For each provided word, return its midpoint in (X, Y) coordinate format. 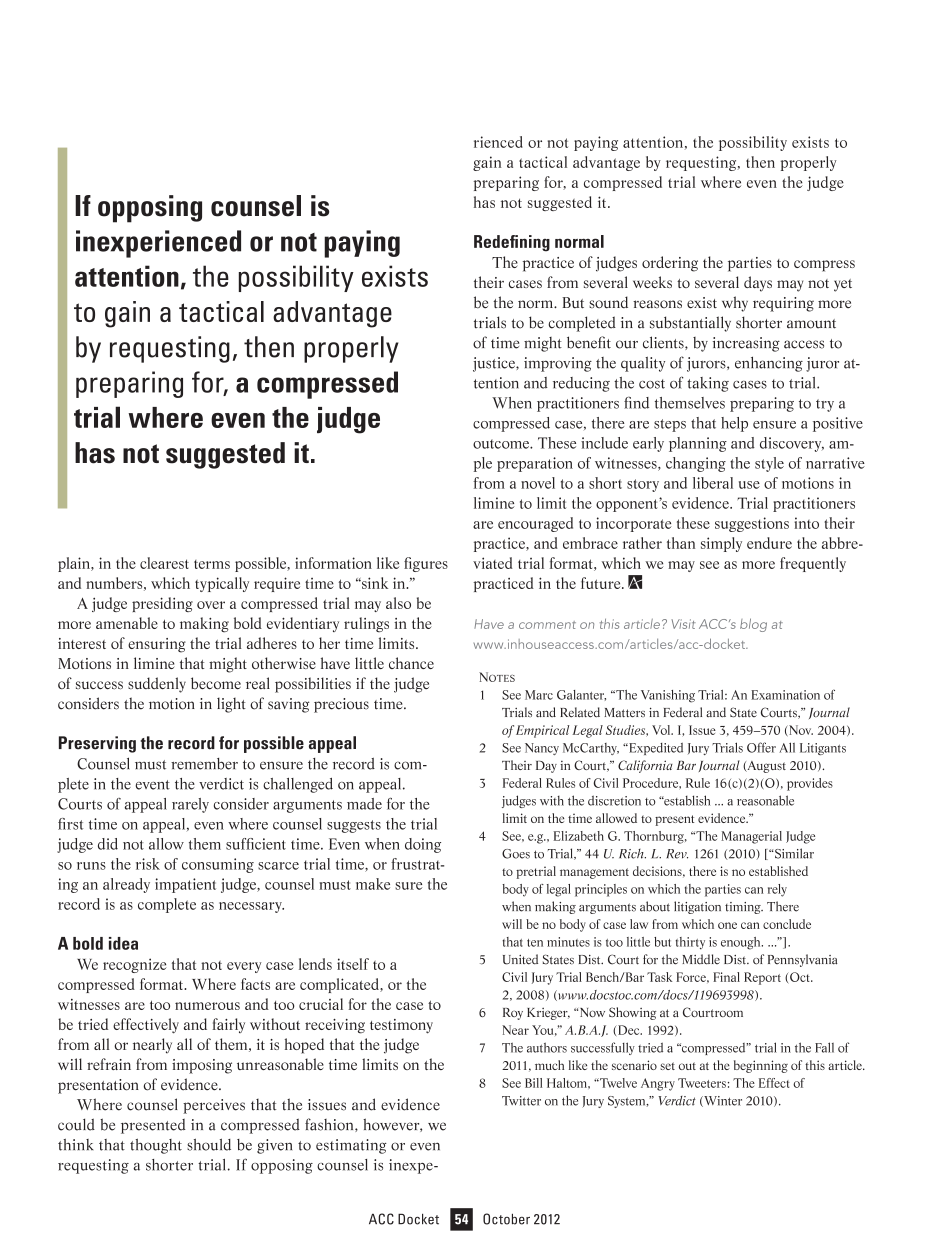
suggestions (752, 524)
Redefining (512, 243)
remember (204, 764)
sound (608, 302)
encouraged (535, 524)
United (520, 959)
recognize (135, 965)
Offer (761, 747)
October (506, 1219)
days (758, 284)
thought (156, 1146)
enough (742, 943)
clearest (164, 563)
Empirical (542, 731)
